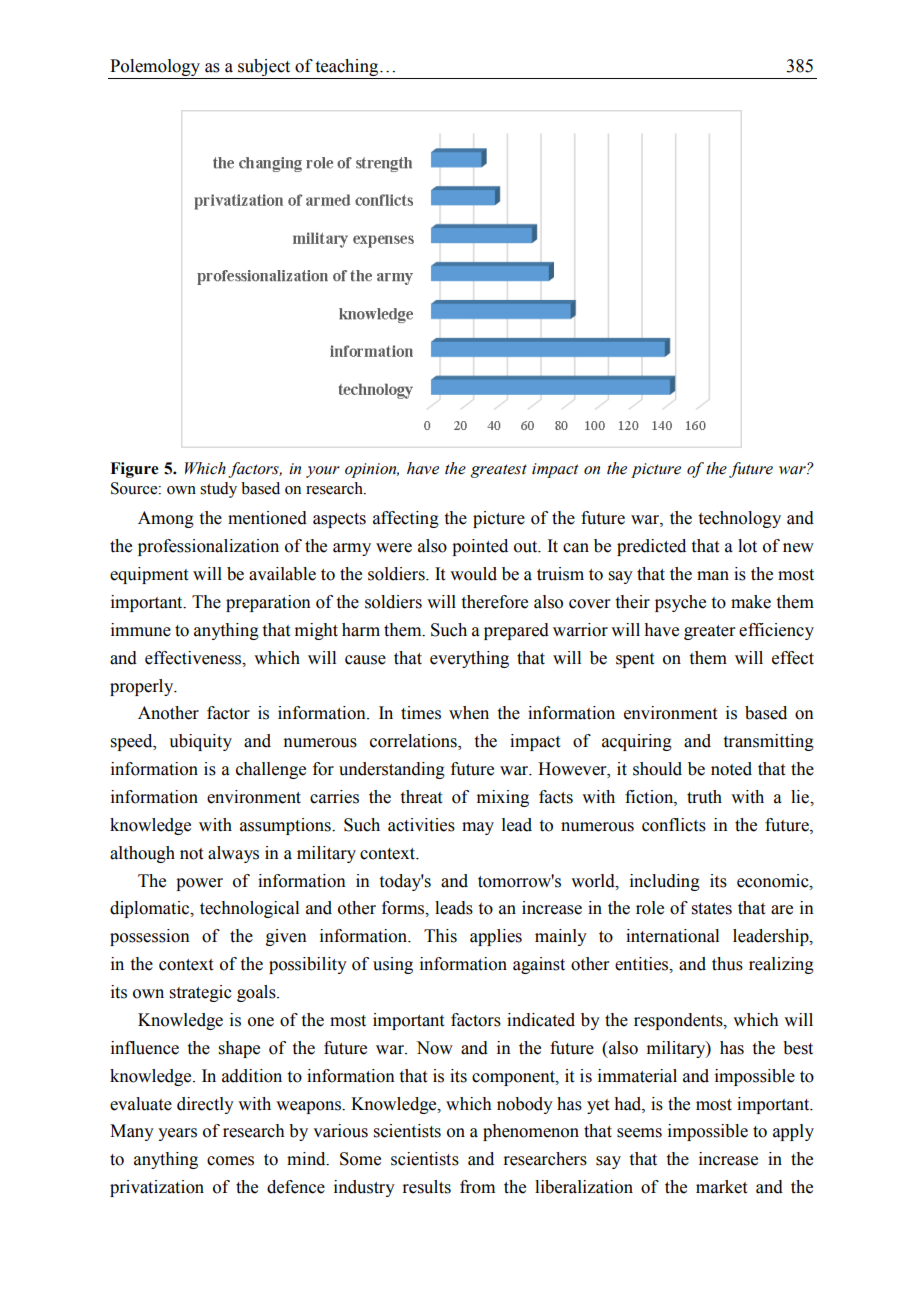 The image size is (924, 1308). I want to click on greatest, so click(499, 471).
